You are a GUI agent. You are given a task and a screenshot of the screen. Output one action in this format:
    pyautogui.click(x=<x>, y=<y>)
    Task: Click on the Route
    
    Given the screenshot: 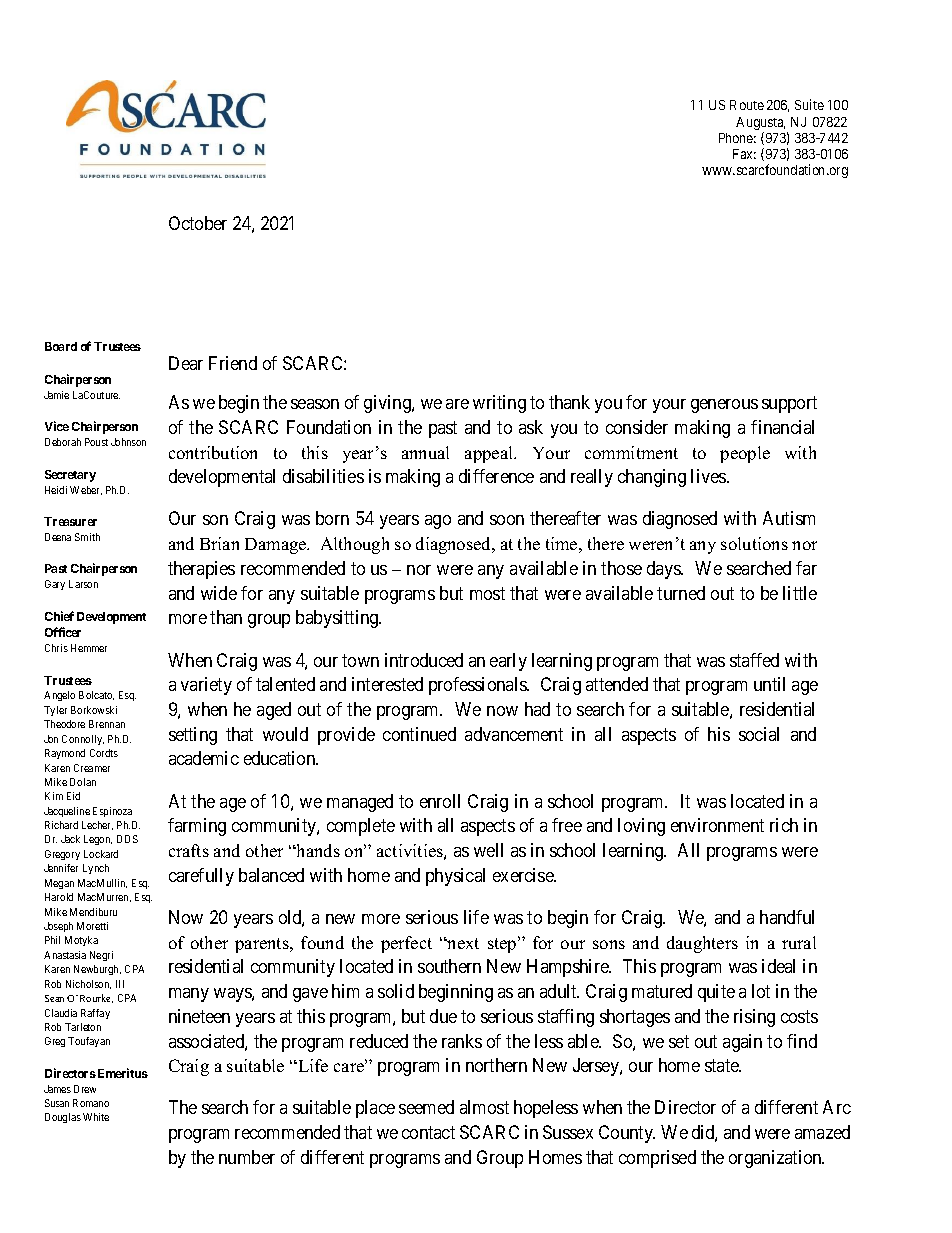 What is the action you would take?
    pyautogui.click(x=747, y=105)
